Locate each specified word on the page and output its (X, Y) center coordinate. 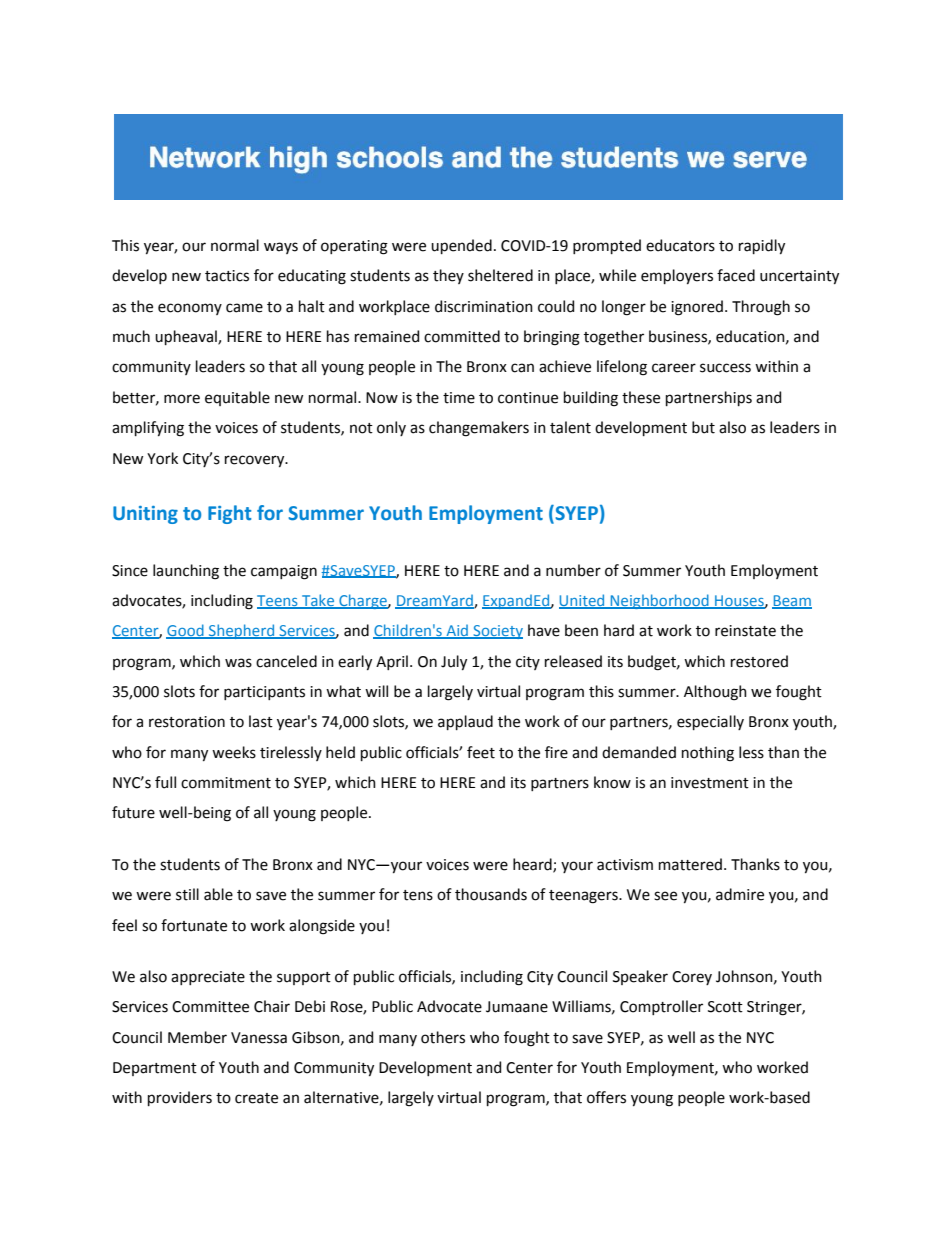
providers (180, 1098)
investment (710, 783)
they (448, 276)
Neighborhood (659, 601)
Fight (229, 514)
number (573, 570)
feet (481, 752)
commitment (226, 783)
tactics (227, 276)
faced (736, 275)
